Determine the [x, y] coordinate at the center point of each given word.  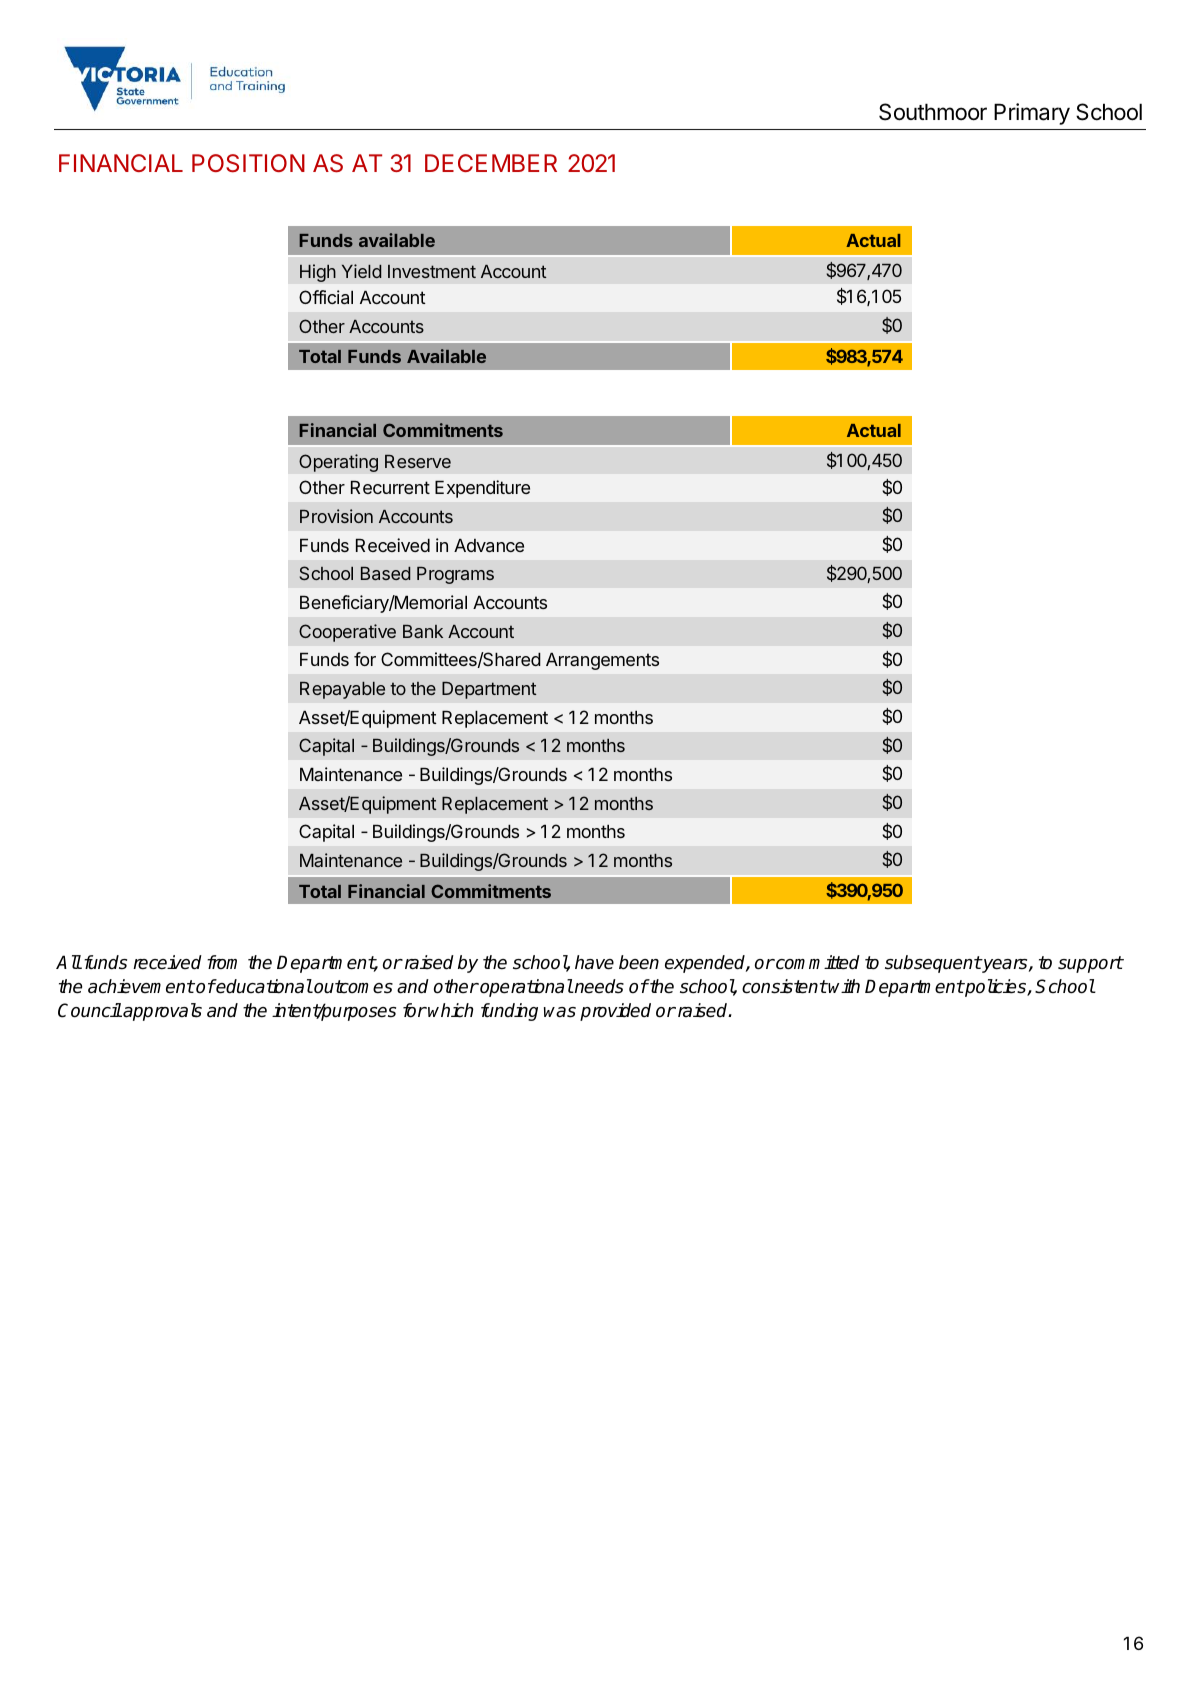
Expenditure [482, 489]
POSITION [248, 163]
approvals [161, 1012]
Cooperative [347, 633]
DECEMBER [491, 163]
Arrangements [602, 661]
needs [598, 986]
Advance [489, 545]
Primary [1032, 114]
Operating [338, 463]
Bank [423, 631]
